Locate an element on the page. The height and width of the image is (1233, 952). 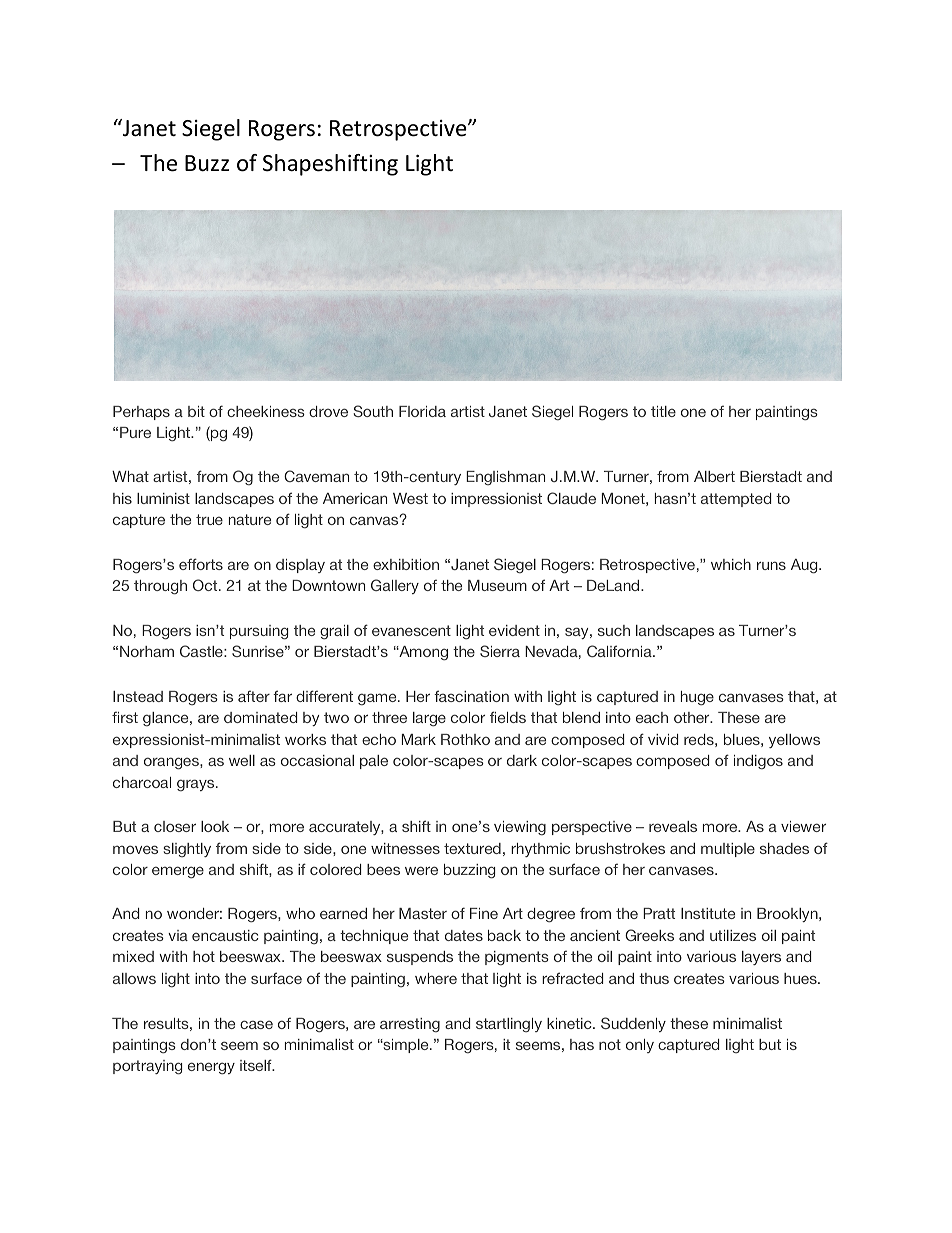
which is located at coordinates (731, 564).
